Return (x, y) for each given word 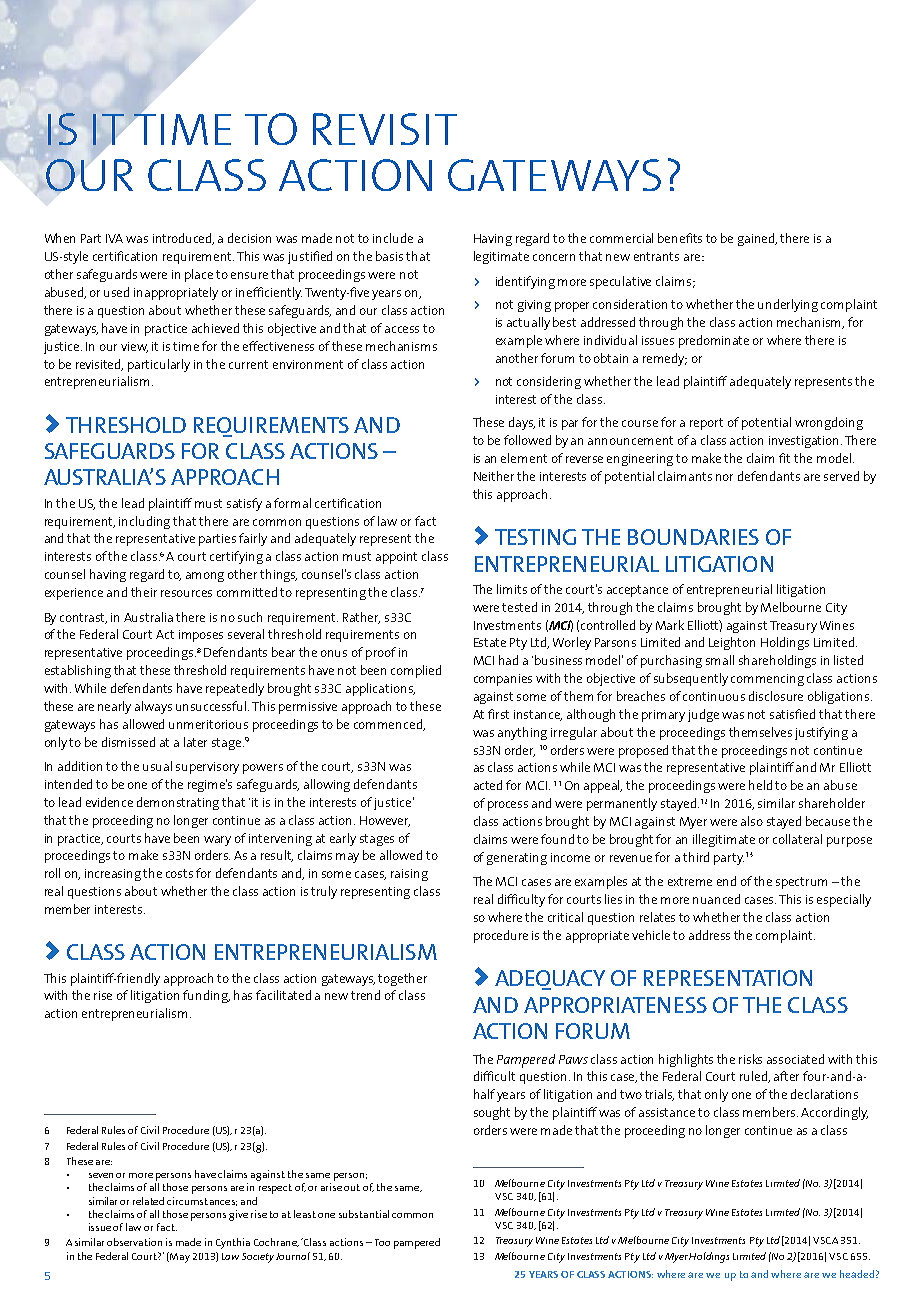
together (402, 979)
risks (750, 1059)
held (760, 785)
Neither (494, 476)
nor (724, 477)
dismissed (128, 742)
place (199, 275)
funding (206, 996)
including (144, 522)
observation (134, 1242)
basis (389, 256)
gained (757, 239)
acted (488, 785)
